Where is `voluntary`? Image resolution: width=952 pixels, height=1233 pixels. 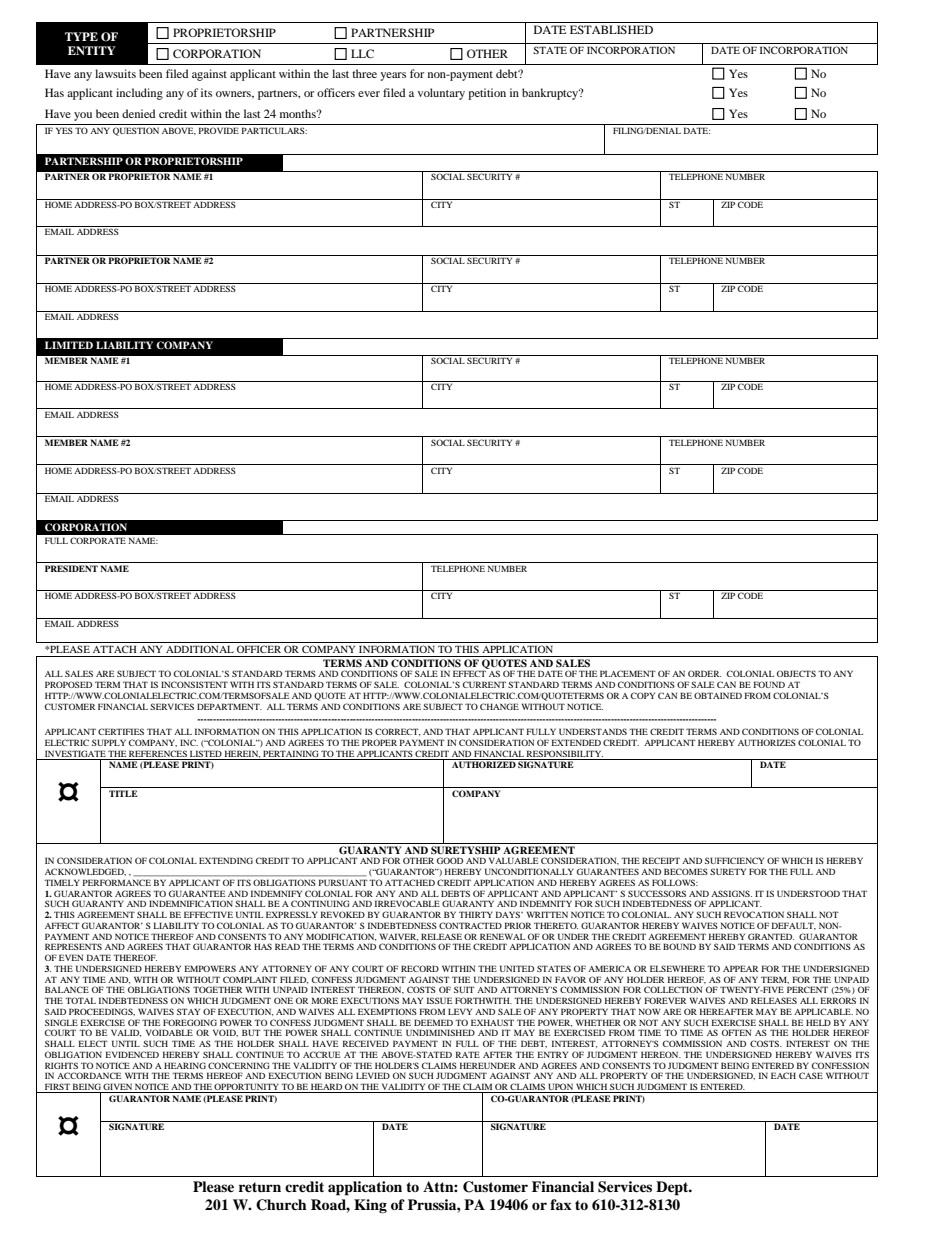 voluntary is located at coordinates (441, 94).
